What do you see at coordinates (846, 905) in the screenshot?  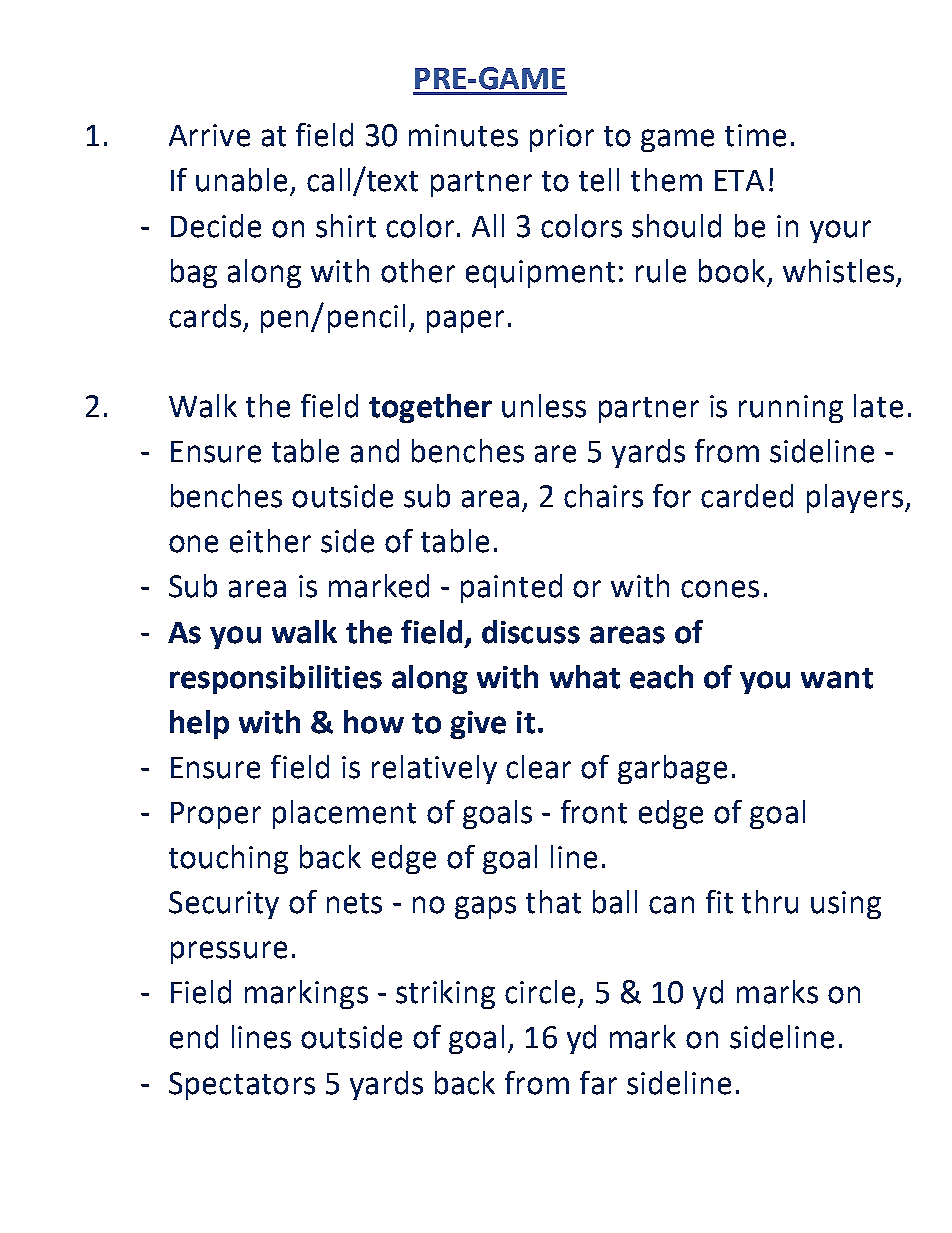 I see `using` at bounding box center [846, 905].
